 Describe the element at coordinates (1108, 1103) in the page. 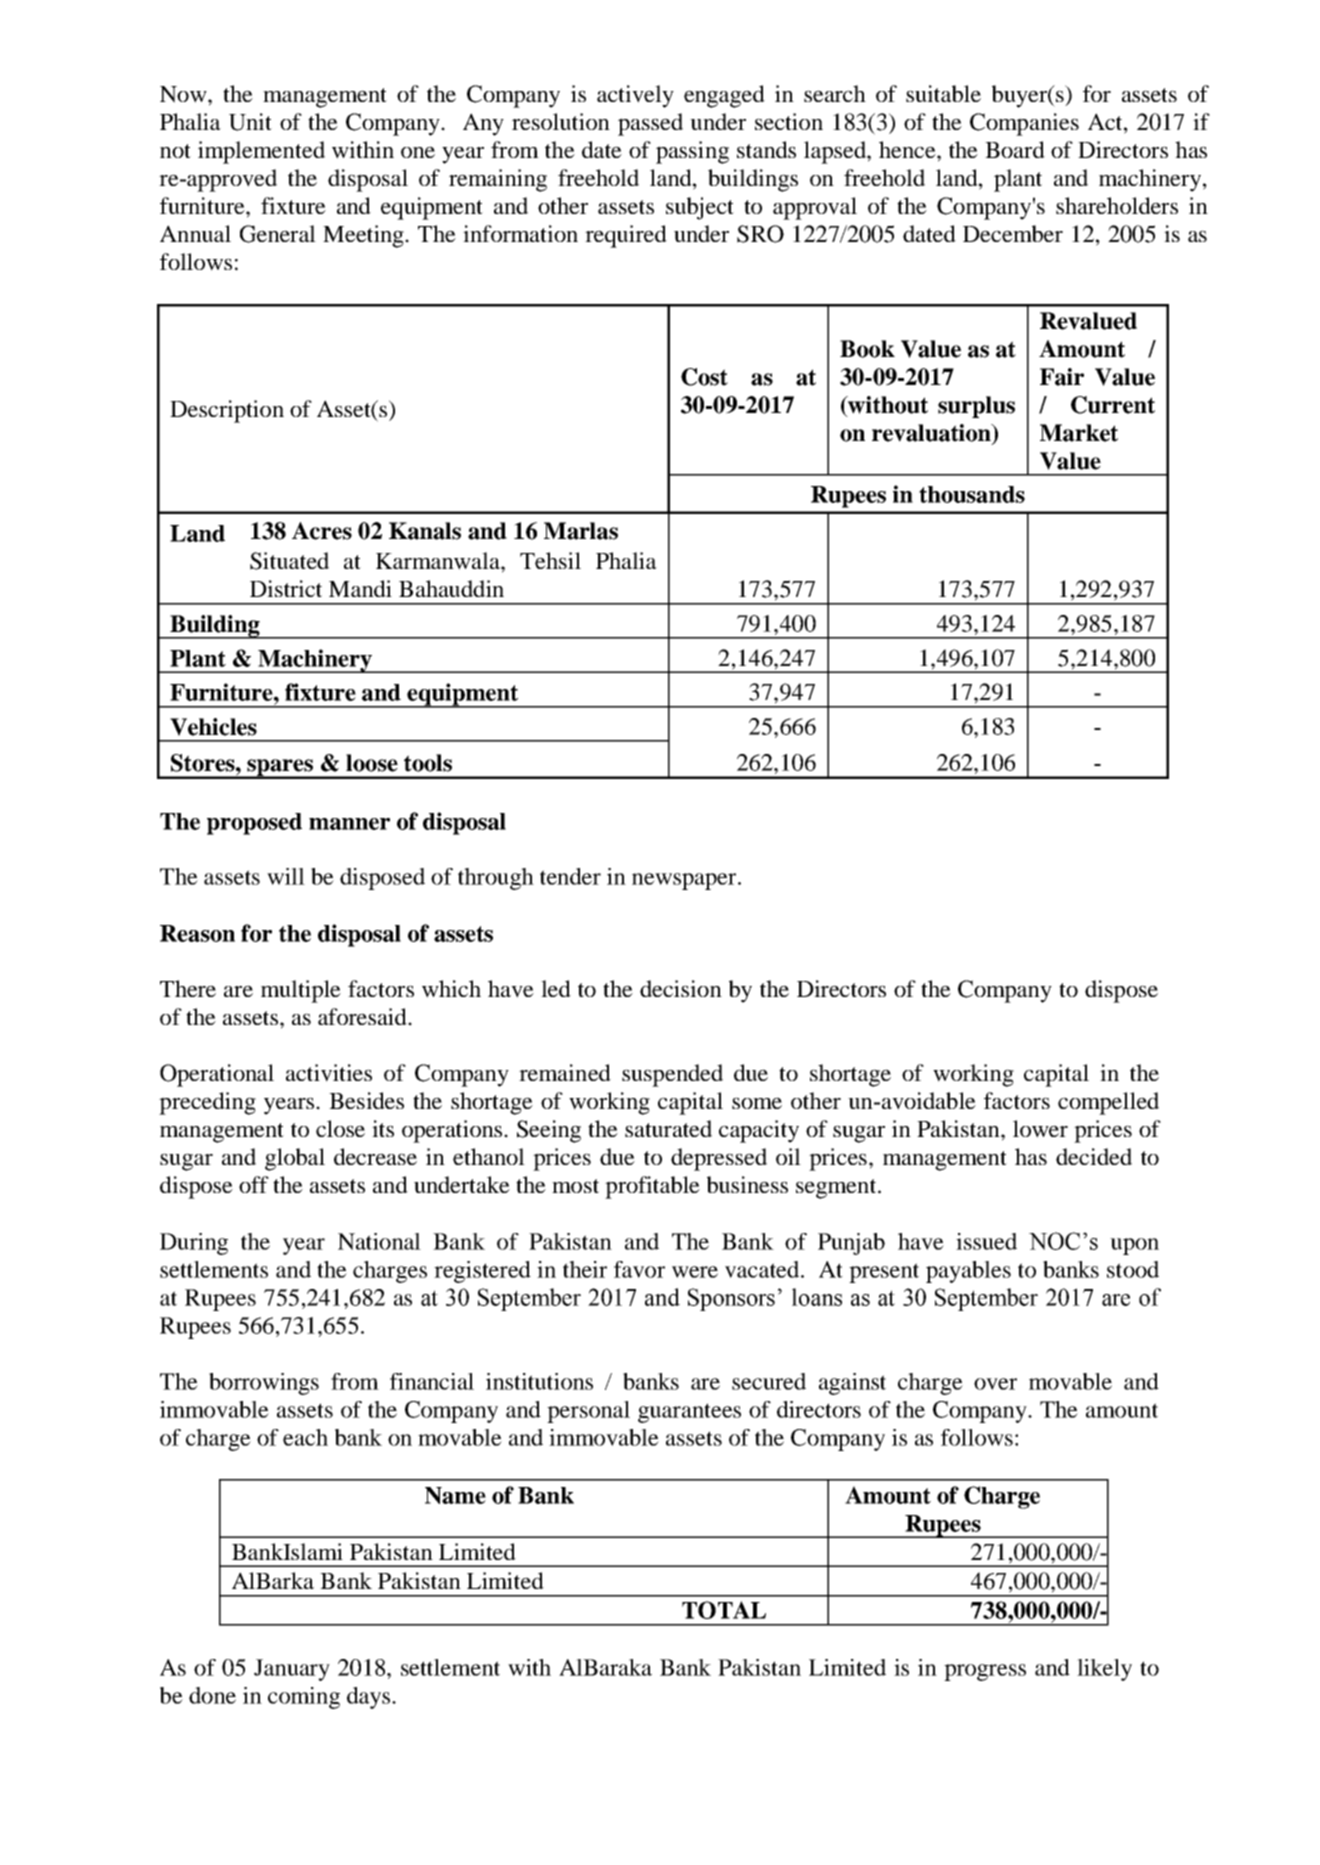

I see `compelled` at that location.
